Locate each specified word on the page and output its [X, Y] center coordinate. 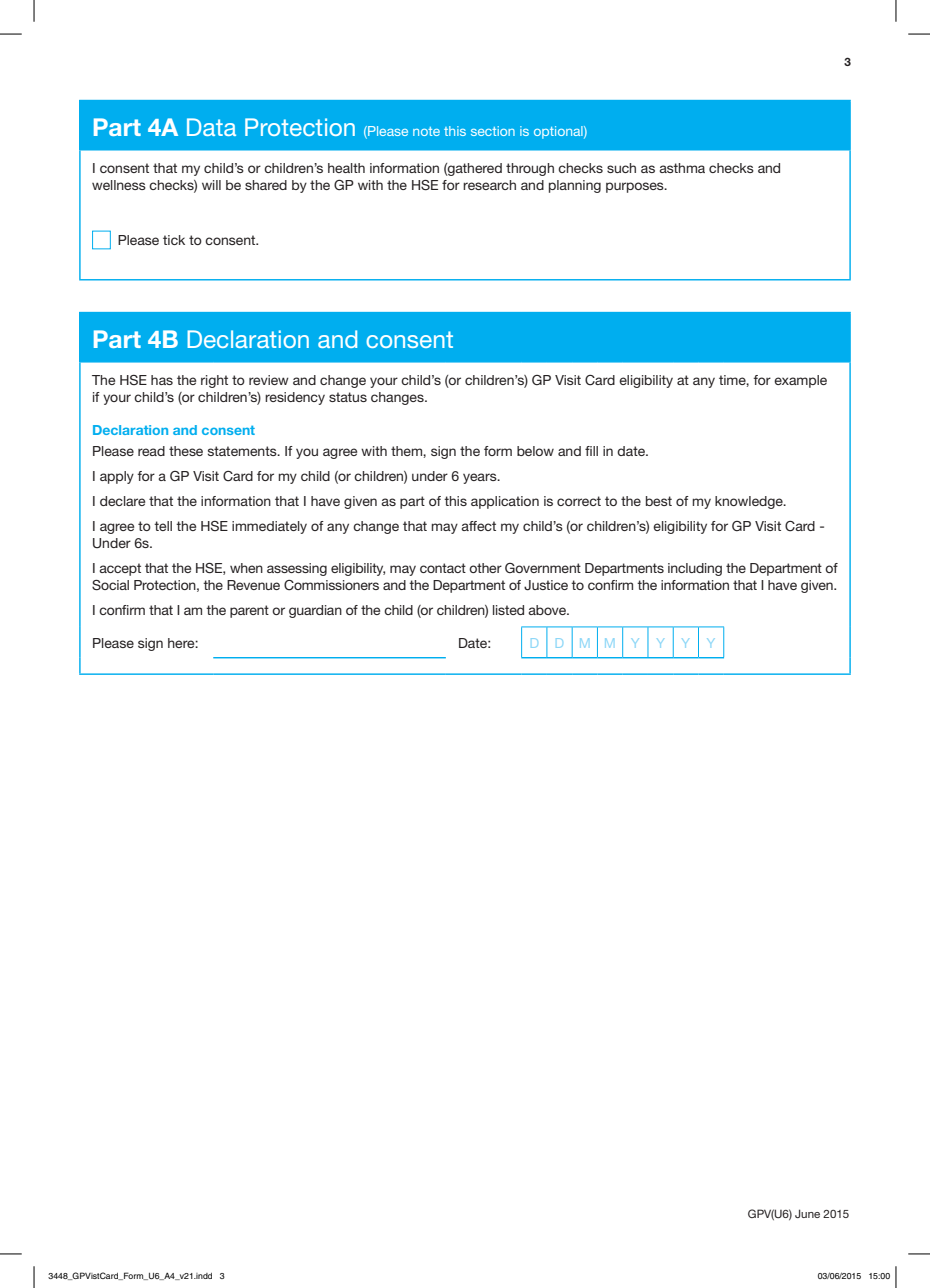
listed [508, 610]
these [186, 451]
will [211, 185]
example [800, 381]
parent [249, 611]
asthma [682, 168]
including [695, 569]
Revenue [253, 585]
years [481, 478]
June [807, 1213]
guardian [315, 611]
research [489, 185]
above [548, 610]
